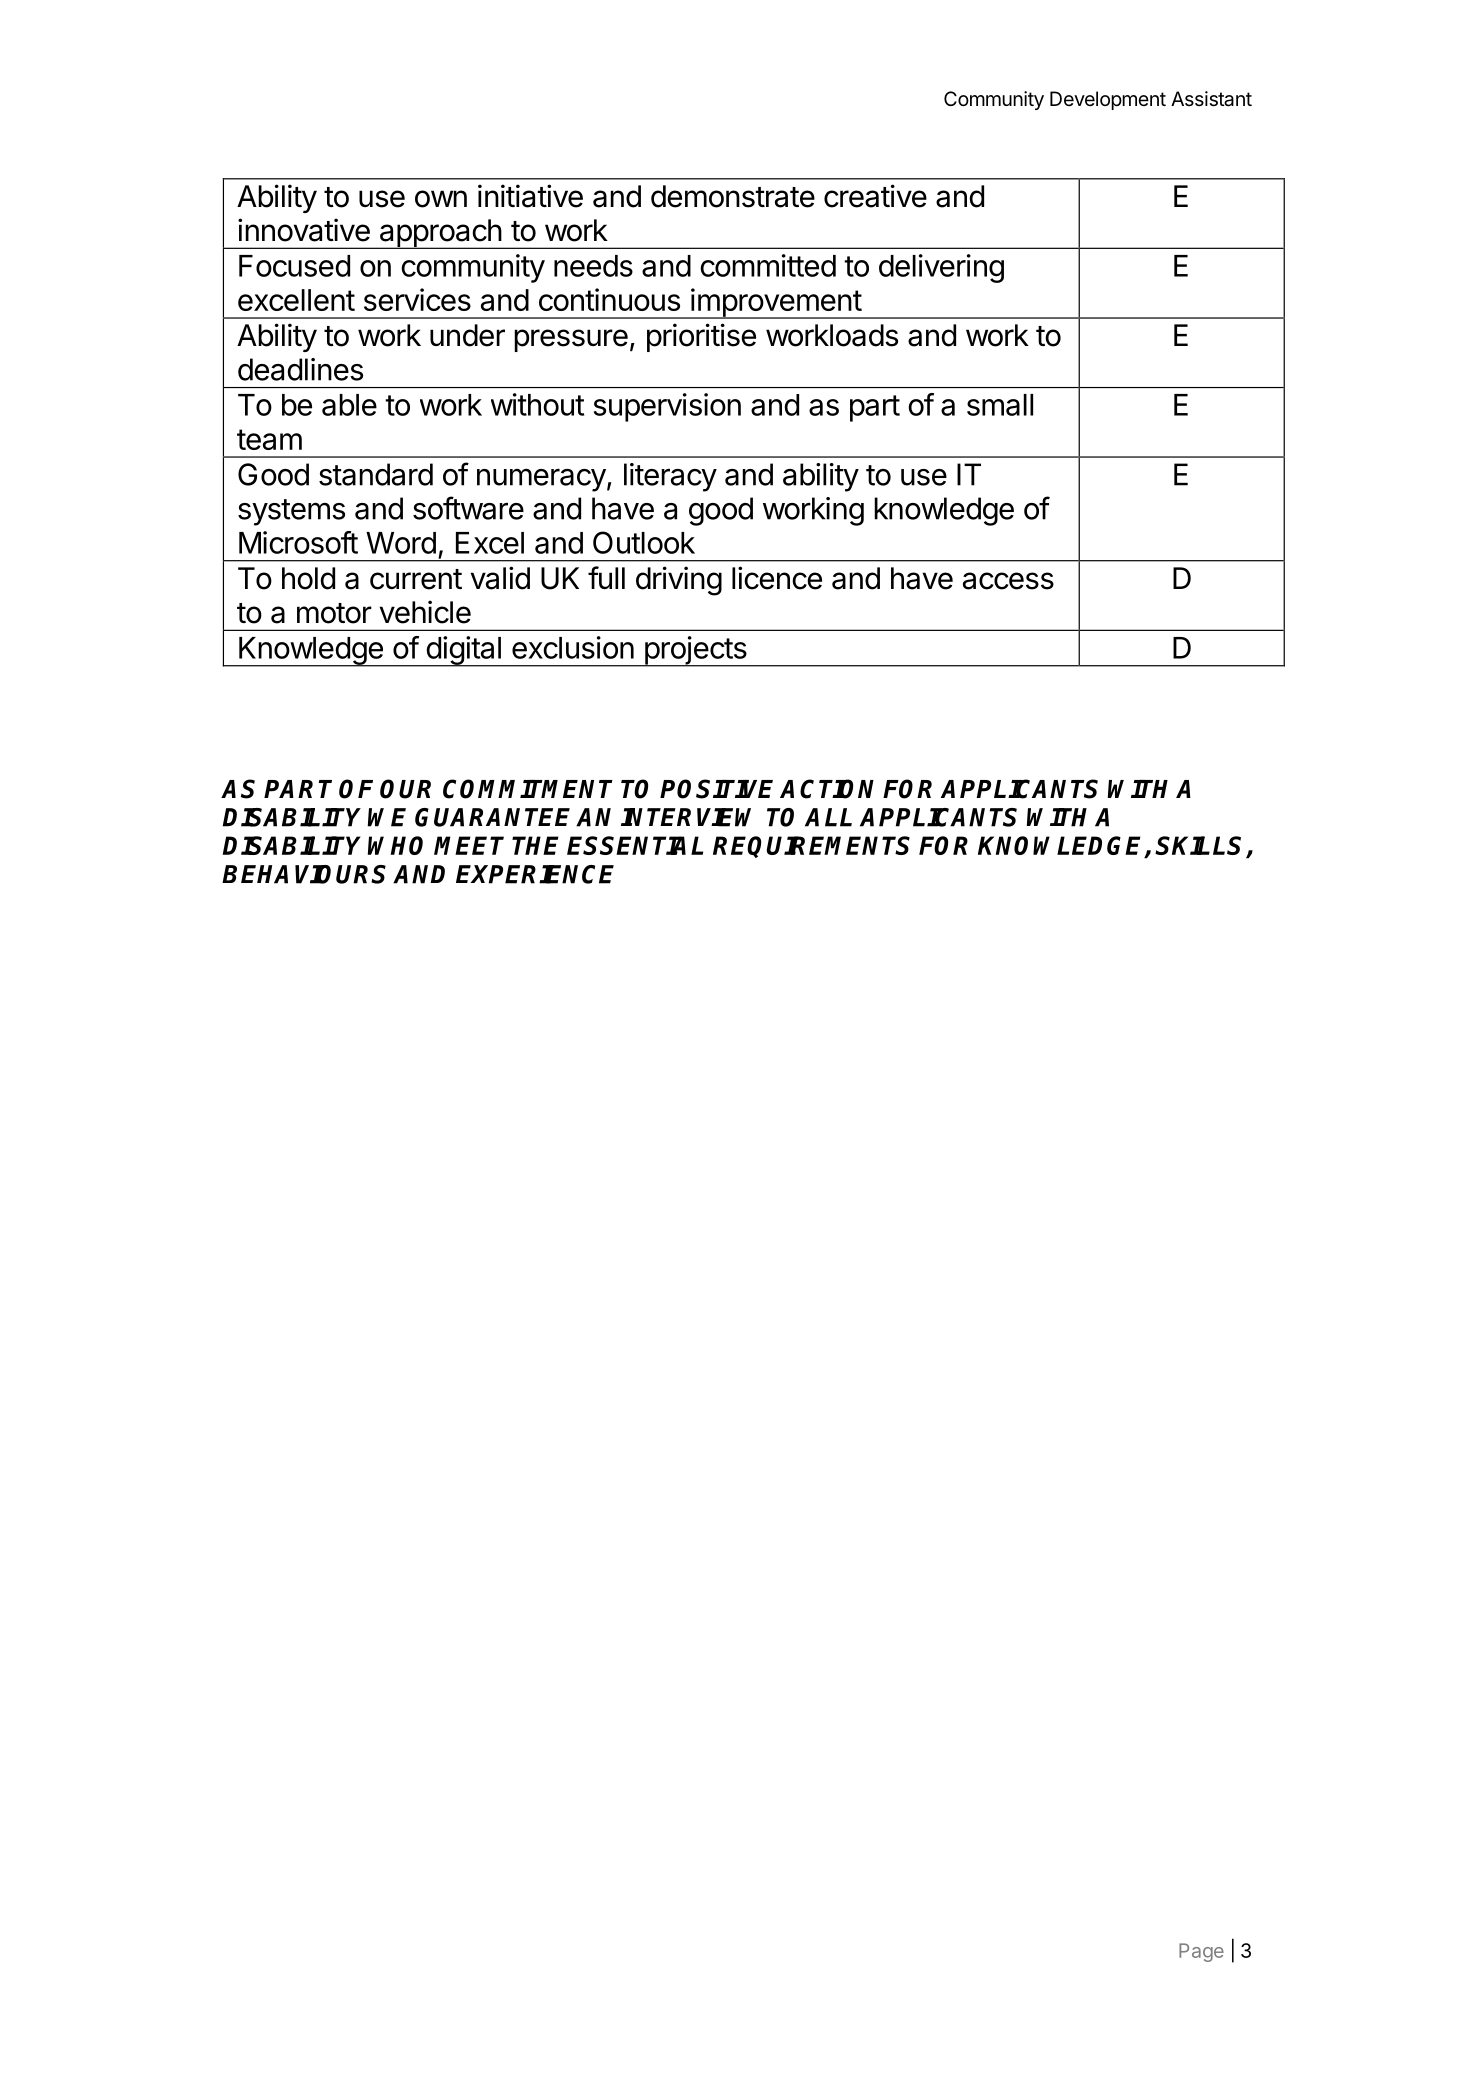 Image resolution: width=1474 pixels, height=2084 pixels. What do you see at coordinates (416, 579) in the page?
I see `current` at bounding box center [416, 579].
